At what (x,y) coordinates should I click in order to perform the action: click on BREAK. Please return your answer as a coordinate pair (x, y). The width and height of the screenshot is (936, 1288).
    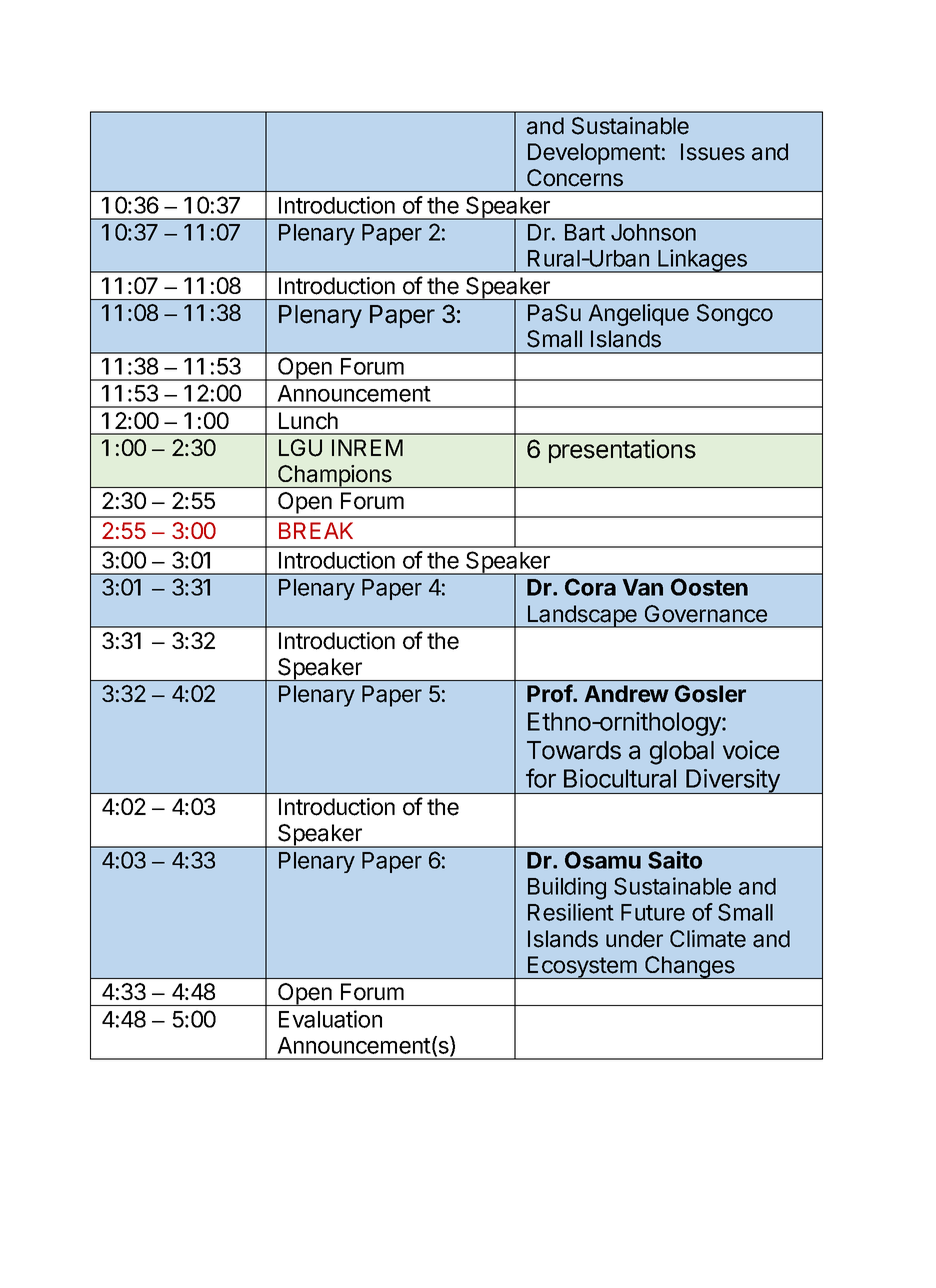
    Looking at the image, I should click on (316, 530).
